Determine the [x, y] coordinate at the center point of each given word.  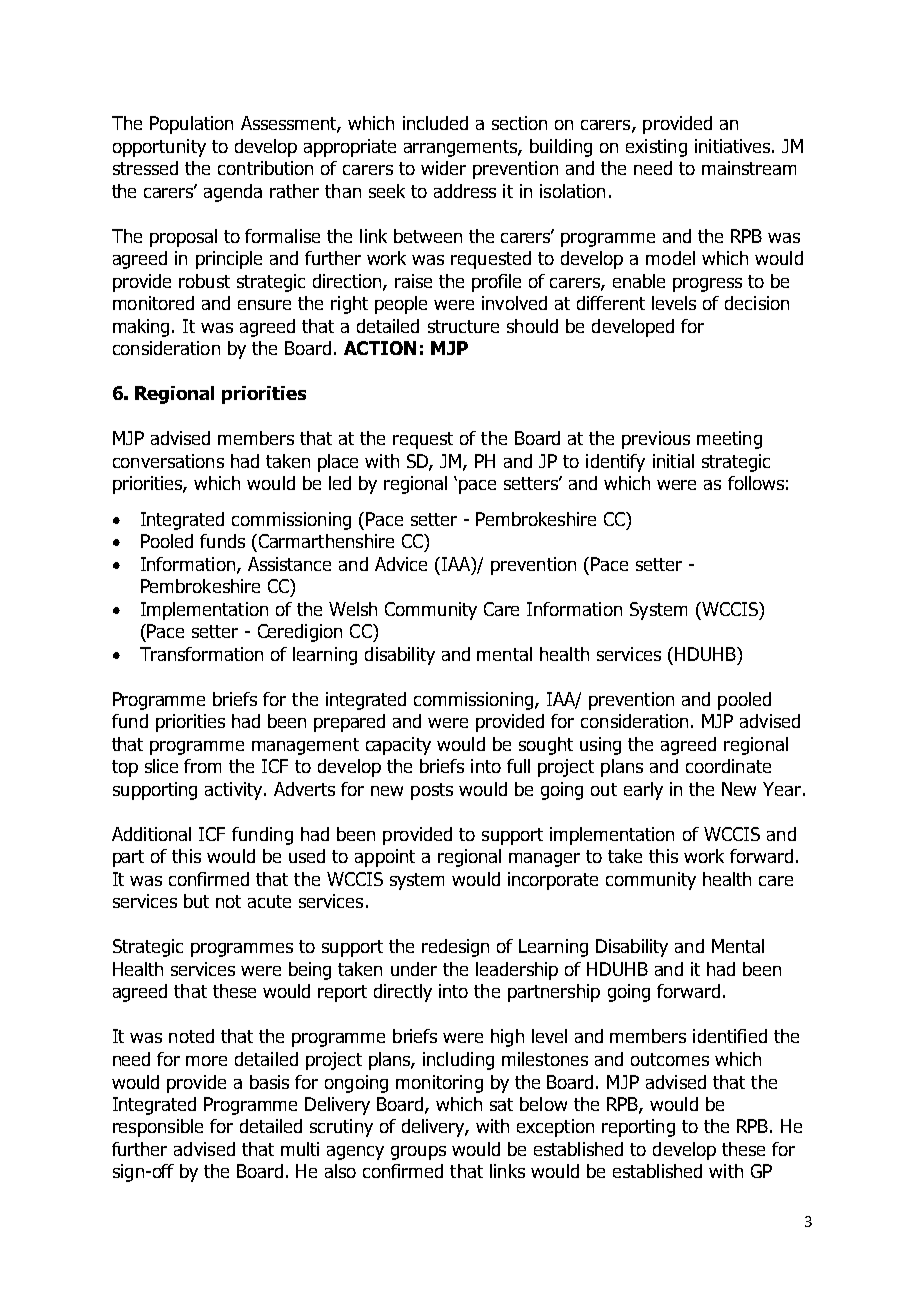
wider [443, 168]
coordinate [728, 766]
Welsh [353, 609]
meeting [729, 440]
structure [463, 326]
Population [191, 125]
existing [656, 148]
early [643, 791]
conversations [168, 461]
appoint [385, 858]
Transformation [201, 654]
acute [269, 901]
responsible [158, 1128]
